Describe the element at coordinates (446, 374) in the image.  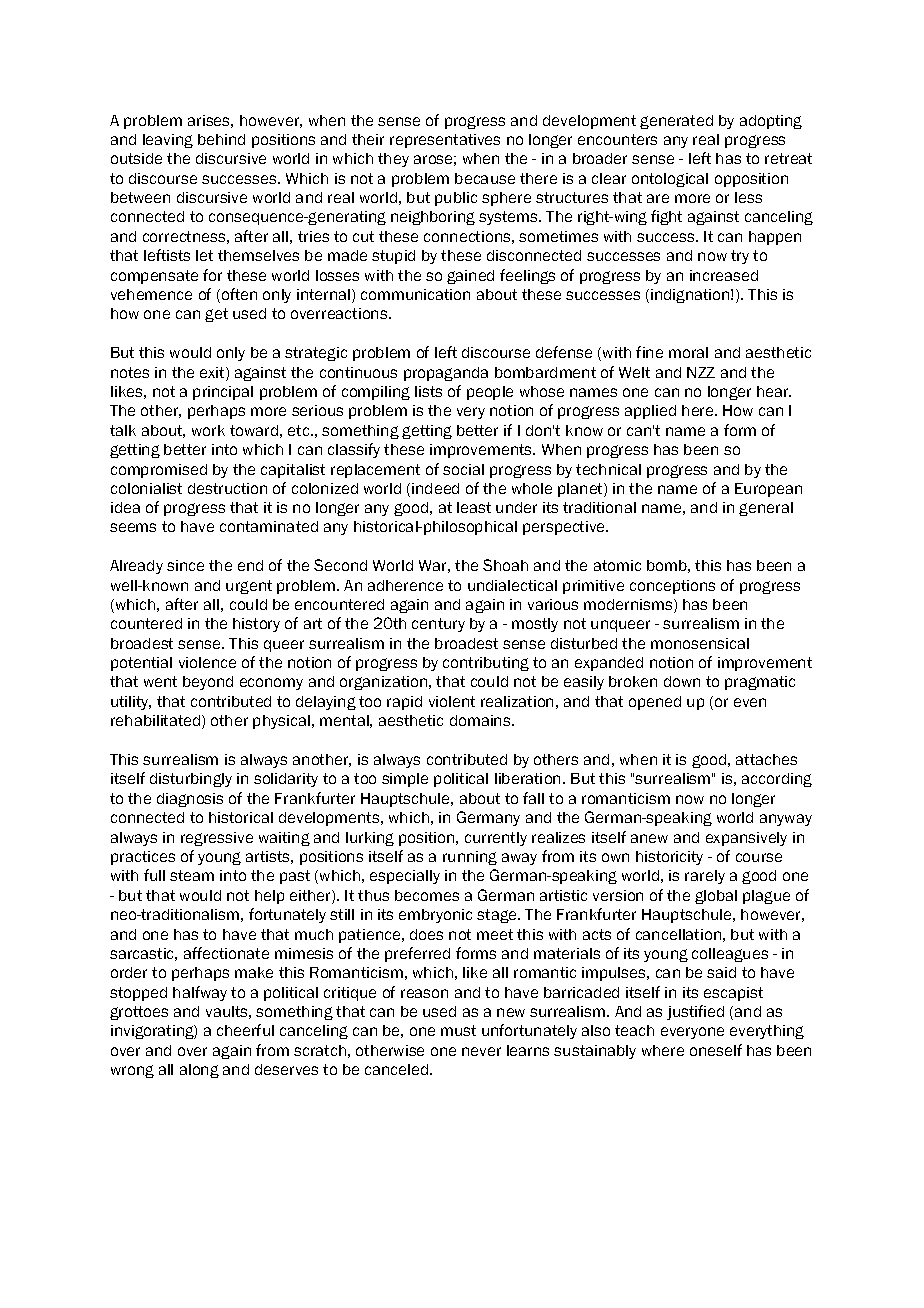
I see `propaganda` at that location.
